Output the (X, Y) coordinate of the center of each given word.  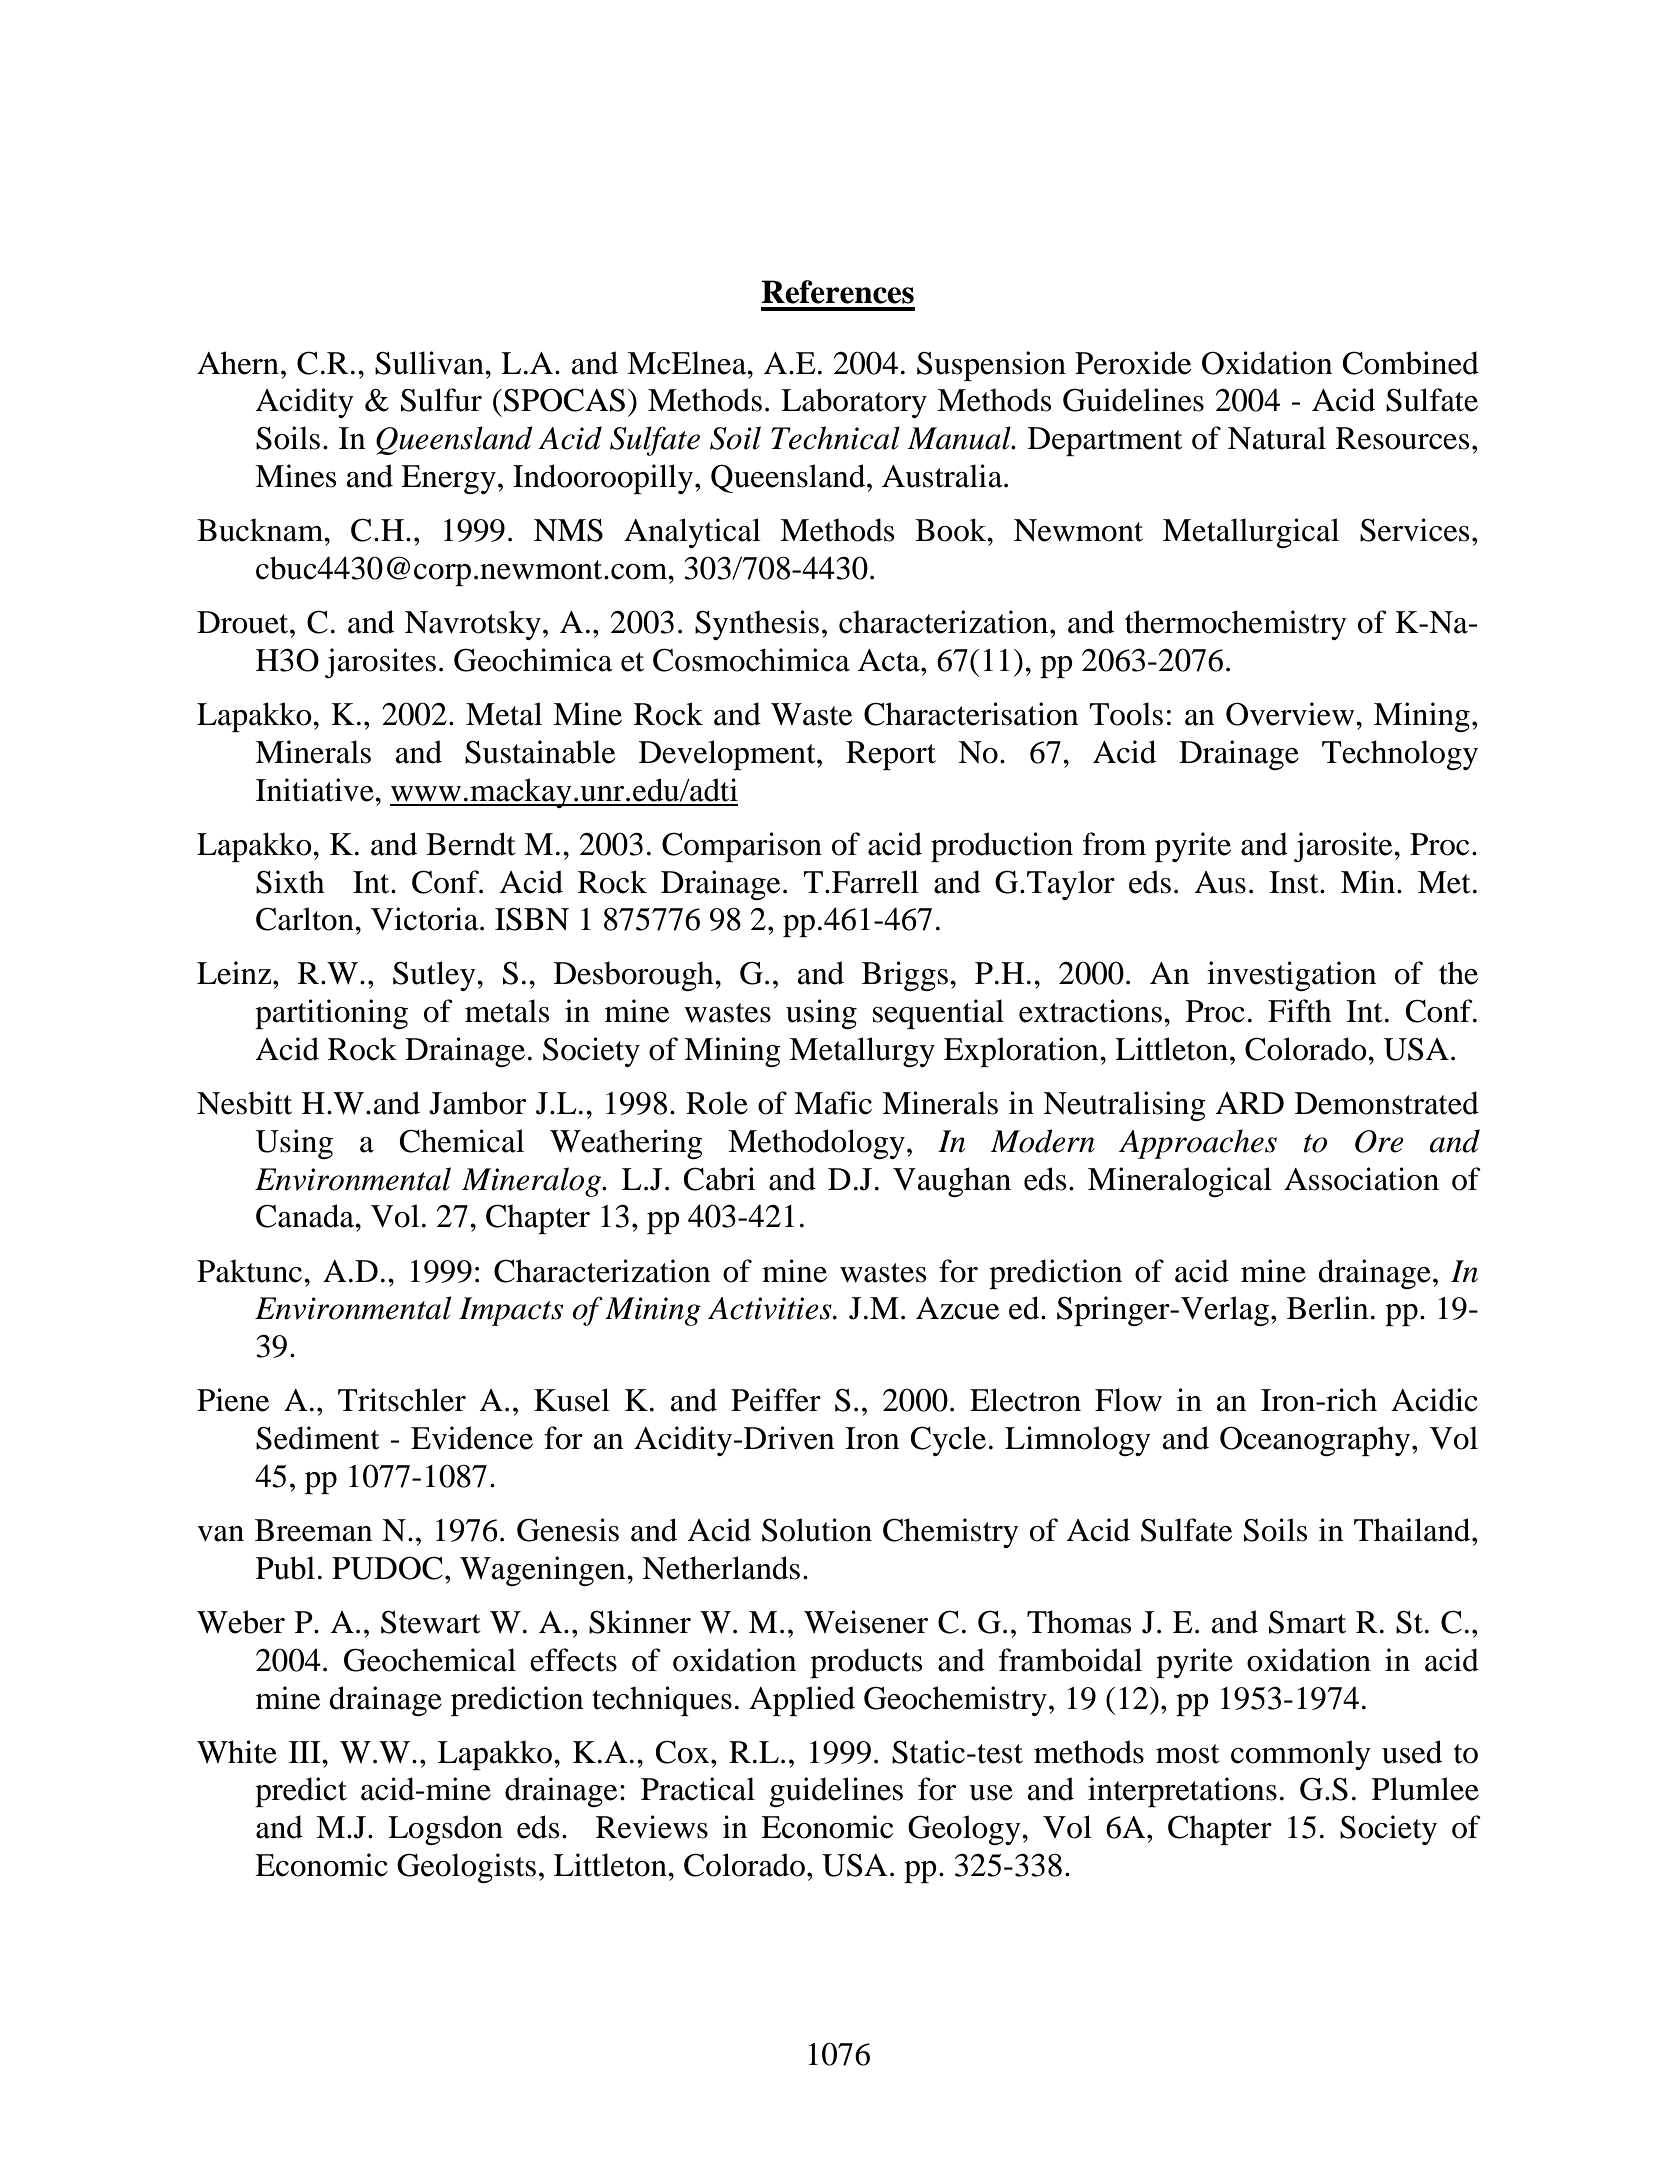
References (837, 292)
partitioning (331, 1014)
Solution (817, 1530)
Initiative (316, 790)
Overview (1291, 714)
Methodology (816, 1144)
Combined (1411, 363)
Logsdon (445, 1830)
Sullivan (430, 363)
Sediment (317, 1438)
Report (891, 755)
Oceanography (1316, 1441)
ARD (1249, 1103)
